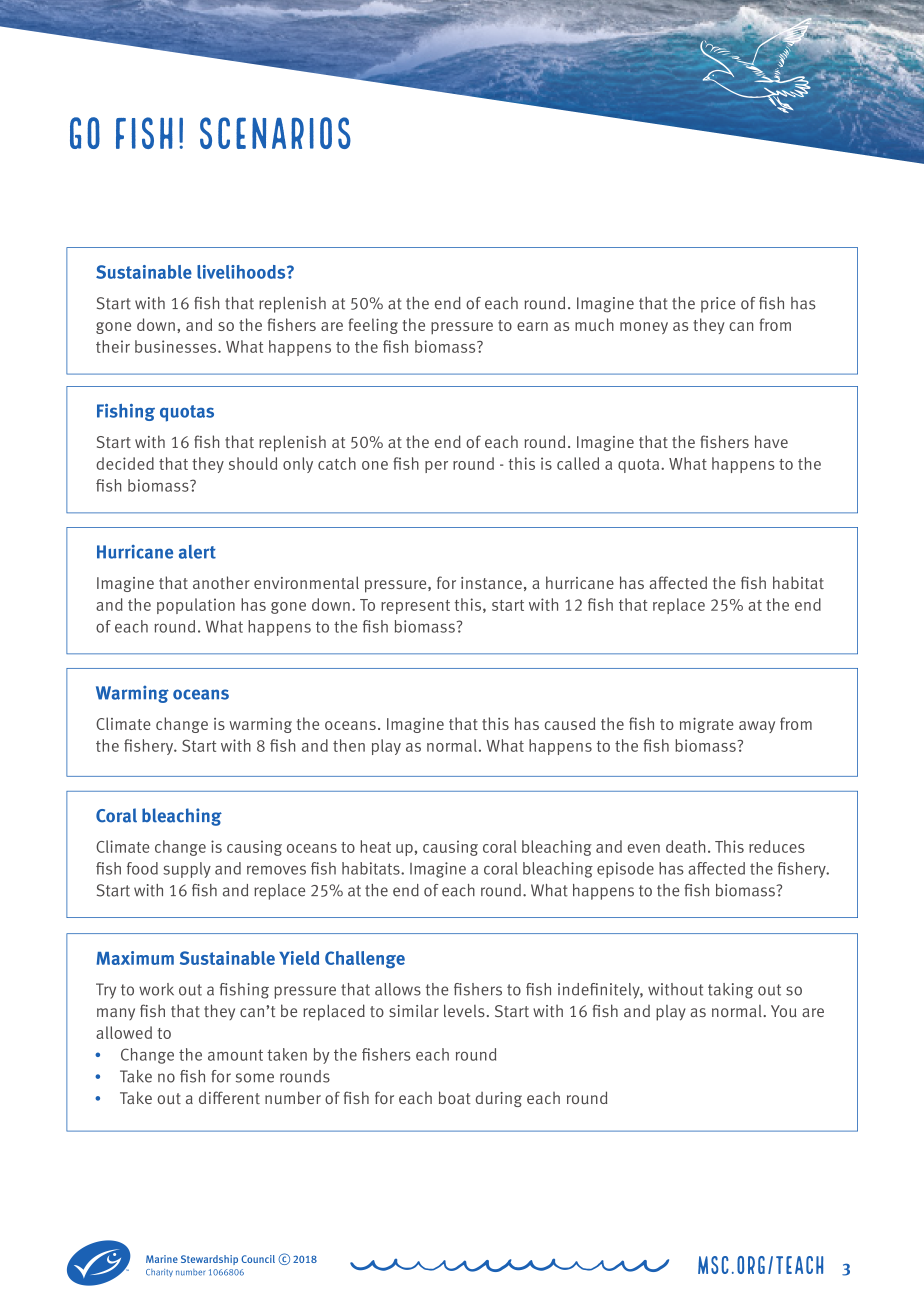  Describe the element at coordinates (455, 1097) in the page. I see `boat` at that location.
